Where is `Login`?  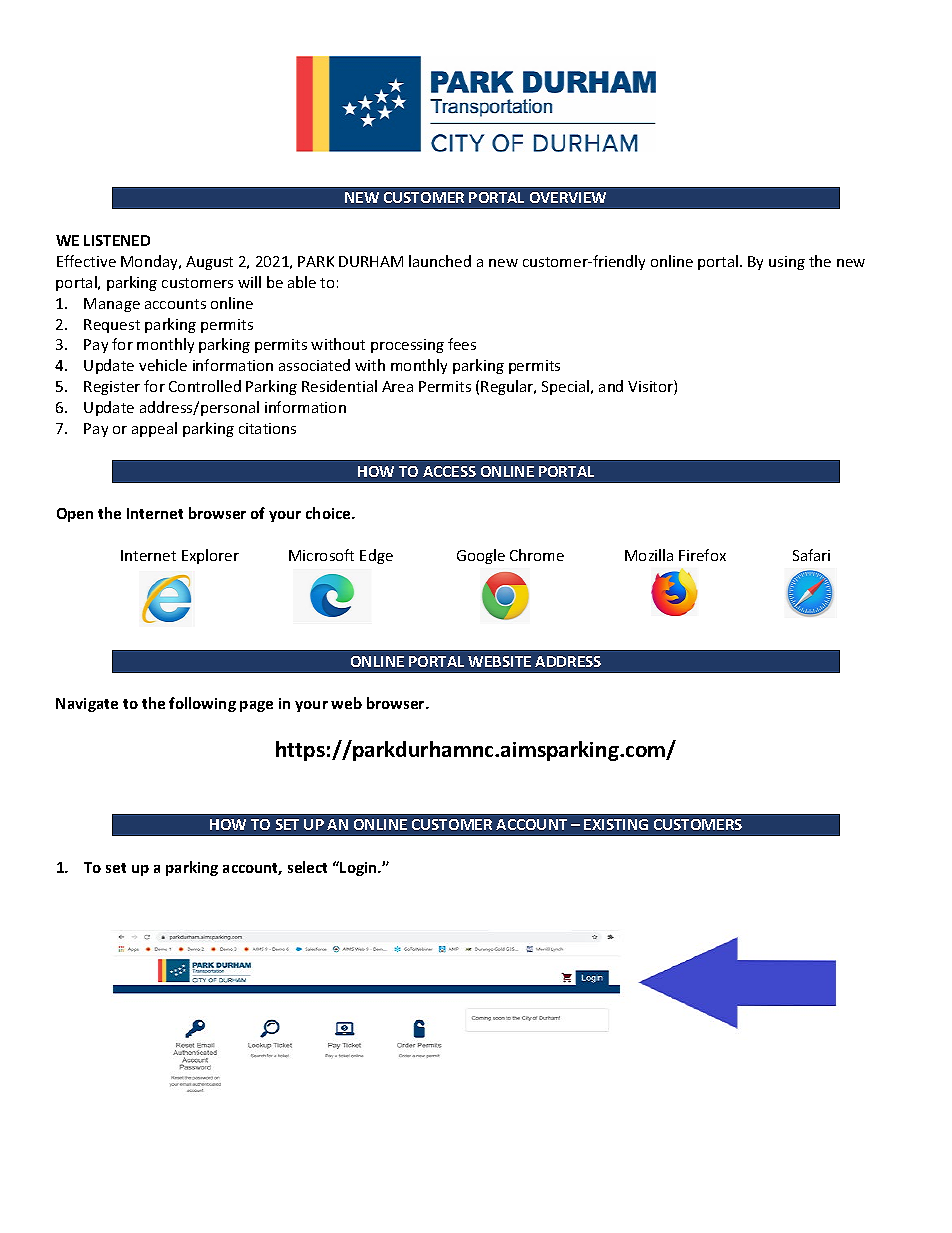
Login is located at coordinates (359, 869).
